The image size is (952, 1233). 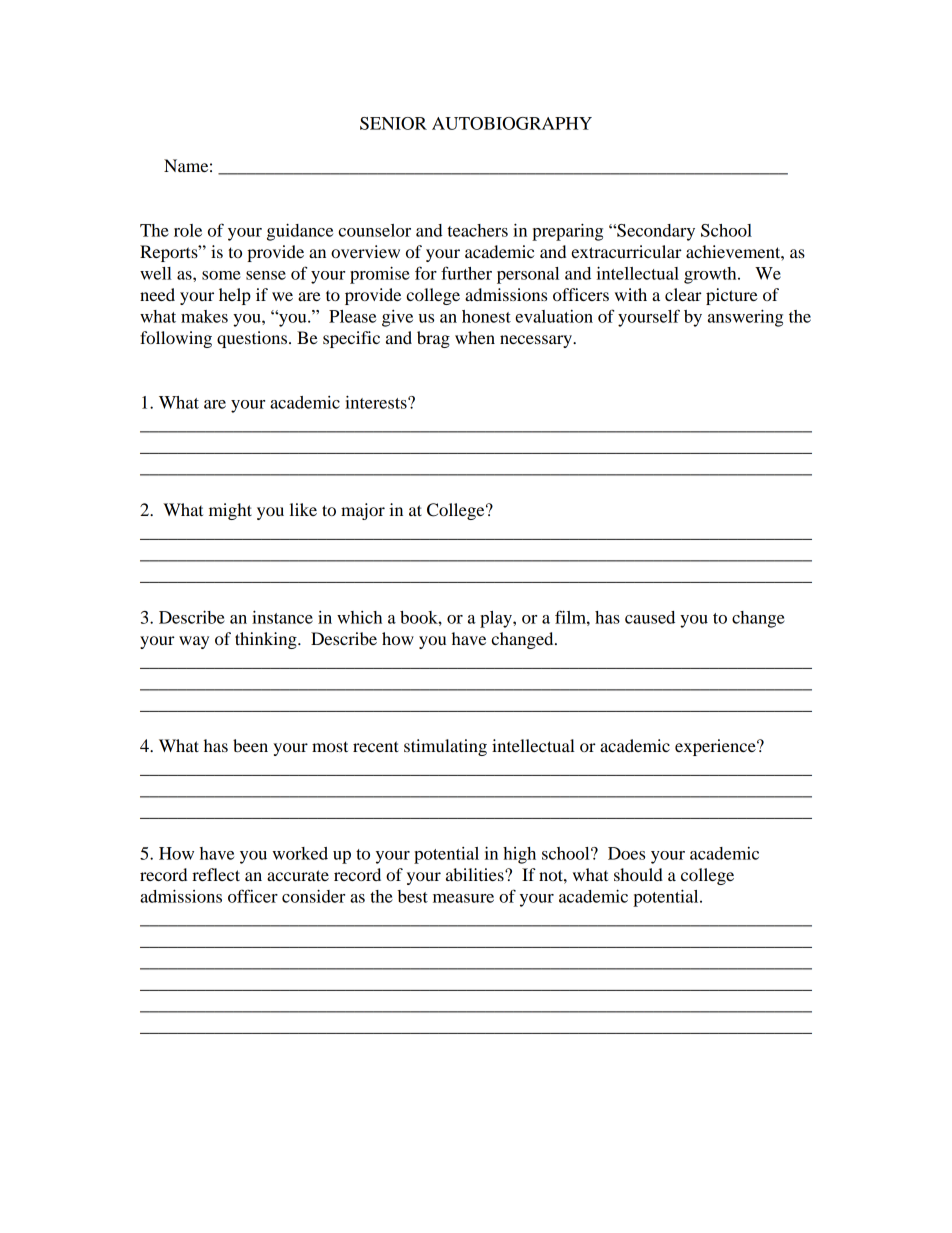 What do you see at coordinates (433, 339) in the screenshot?
I see `brag` at bounding box center [433, 339].
